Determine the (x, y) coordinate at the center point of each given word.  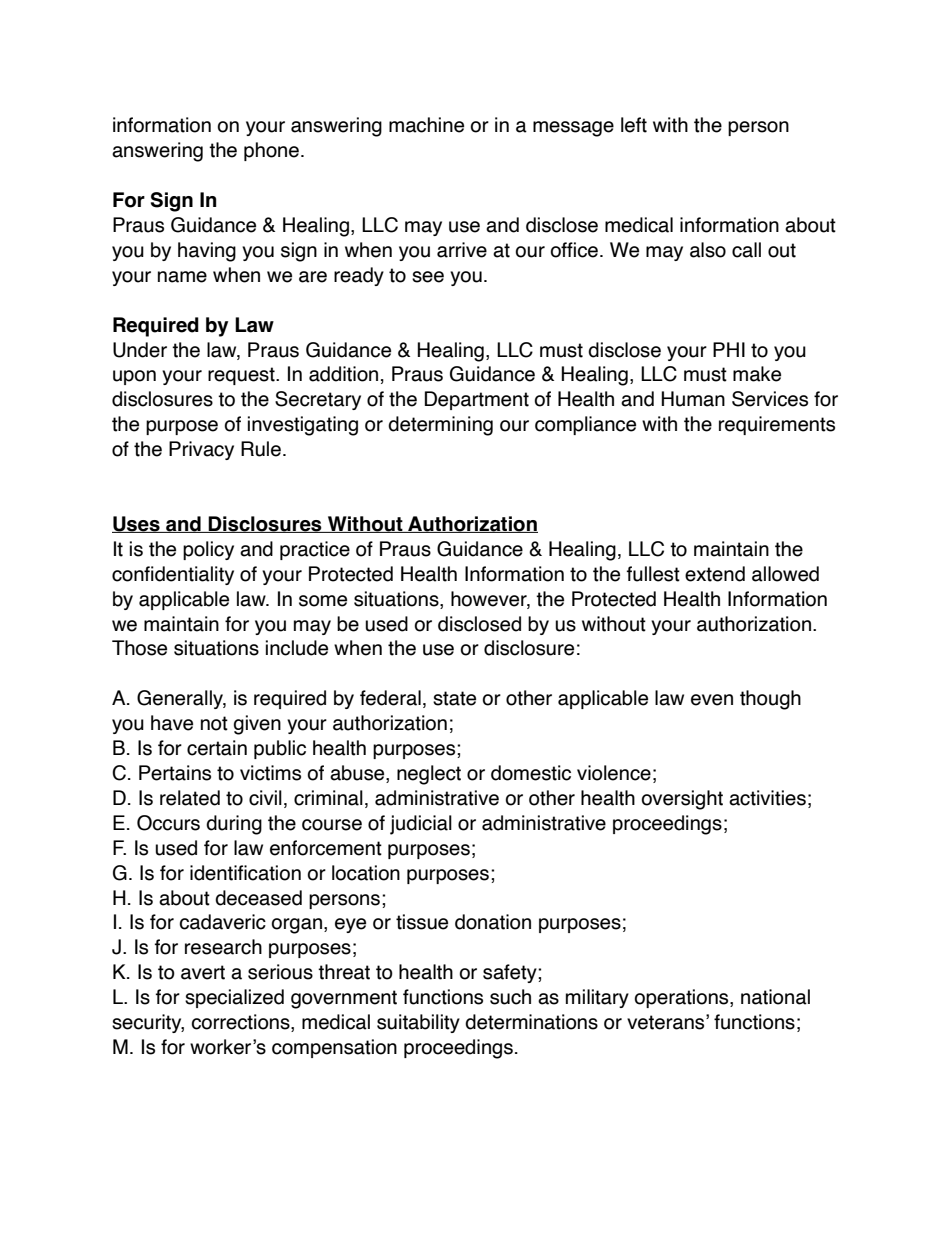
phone (271, 151)
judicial (421, 825)
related (190, 798)
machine (426, 125)
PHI (729, 349)
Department (477, 400)
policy (208, 550)
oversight (682, 800)
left (634, 125)
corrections (242, 1023)
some (323, 601)
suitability (418, 1023)
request (242, 376)
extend (715, 574)
